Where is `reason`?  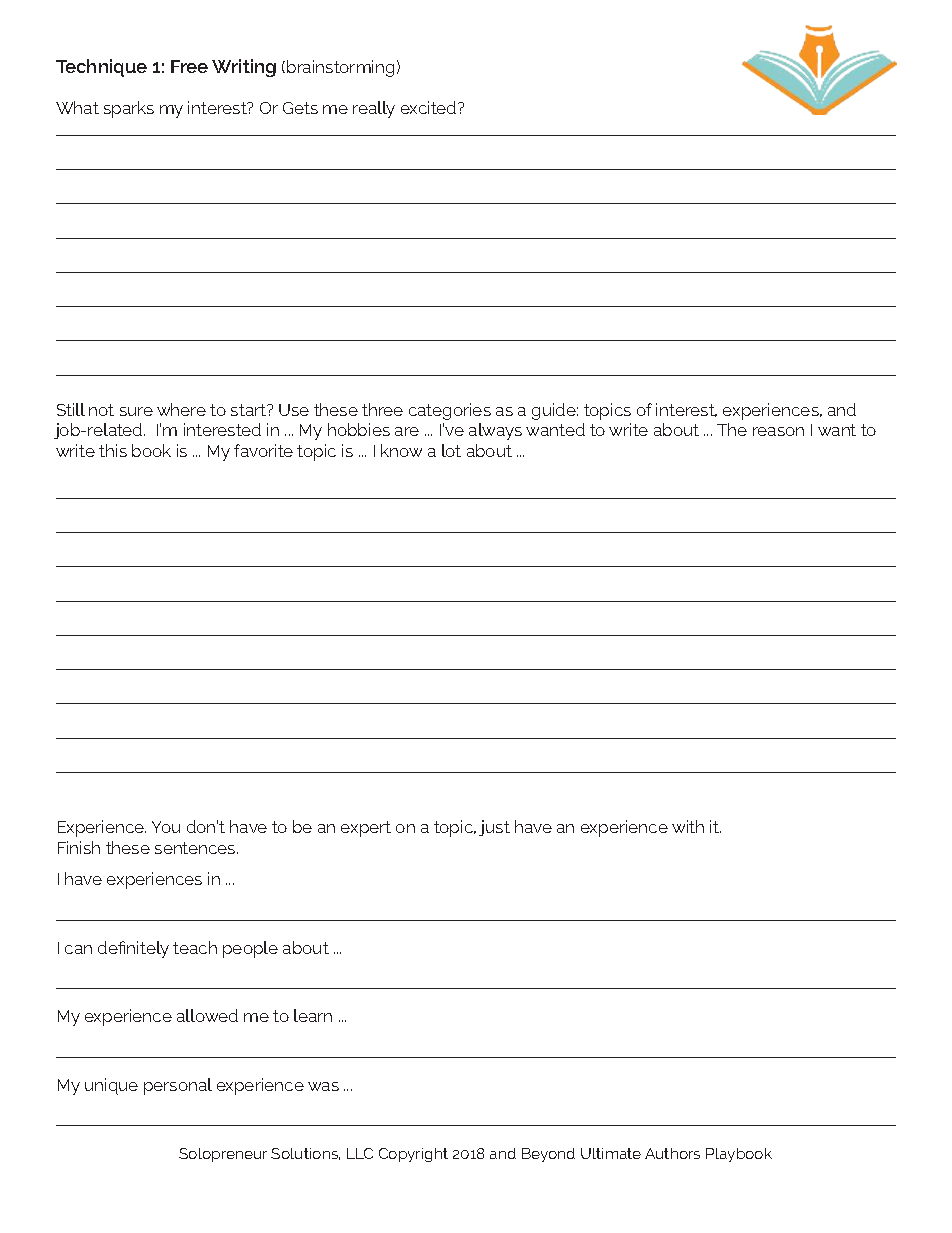 reason is located at coordinates (778, 431).
